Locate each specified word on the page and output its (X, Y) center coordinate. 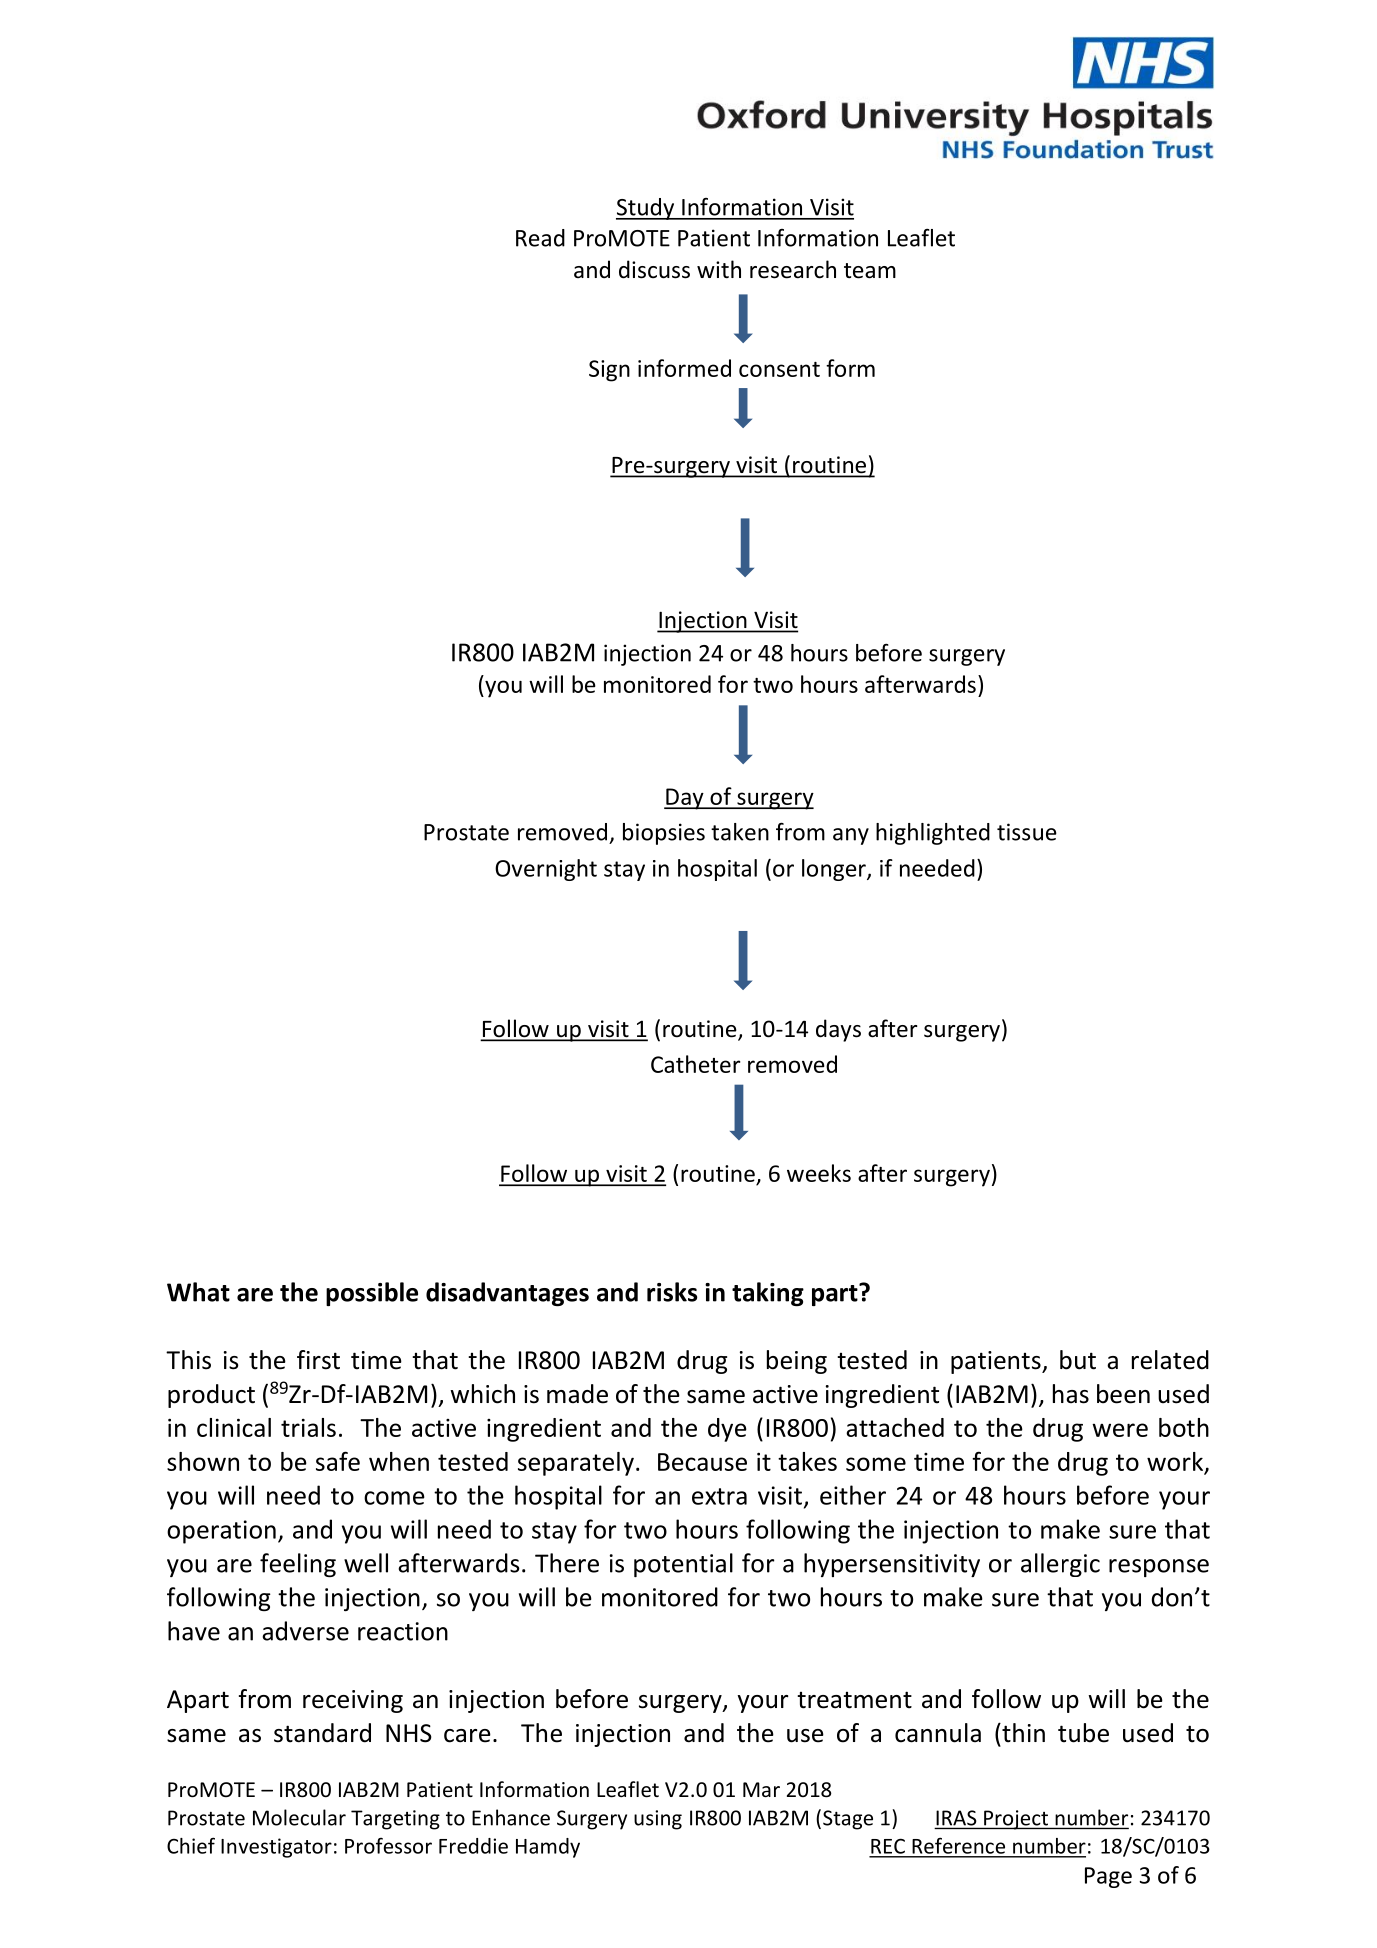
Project (1016, 1820)
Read (540, 238)
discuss (654, 269)
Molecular (299, 1817)
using (658, 1820)
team (870, 271)
